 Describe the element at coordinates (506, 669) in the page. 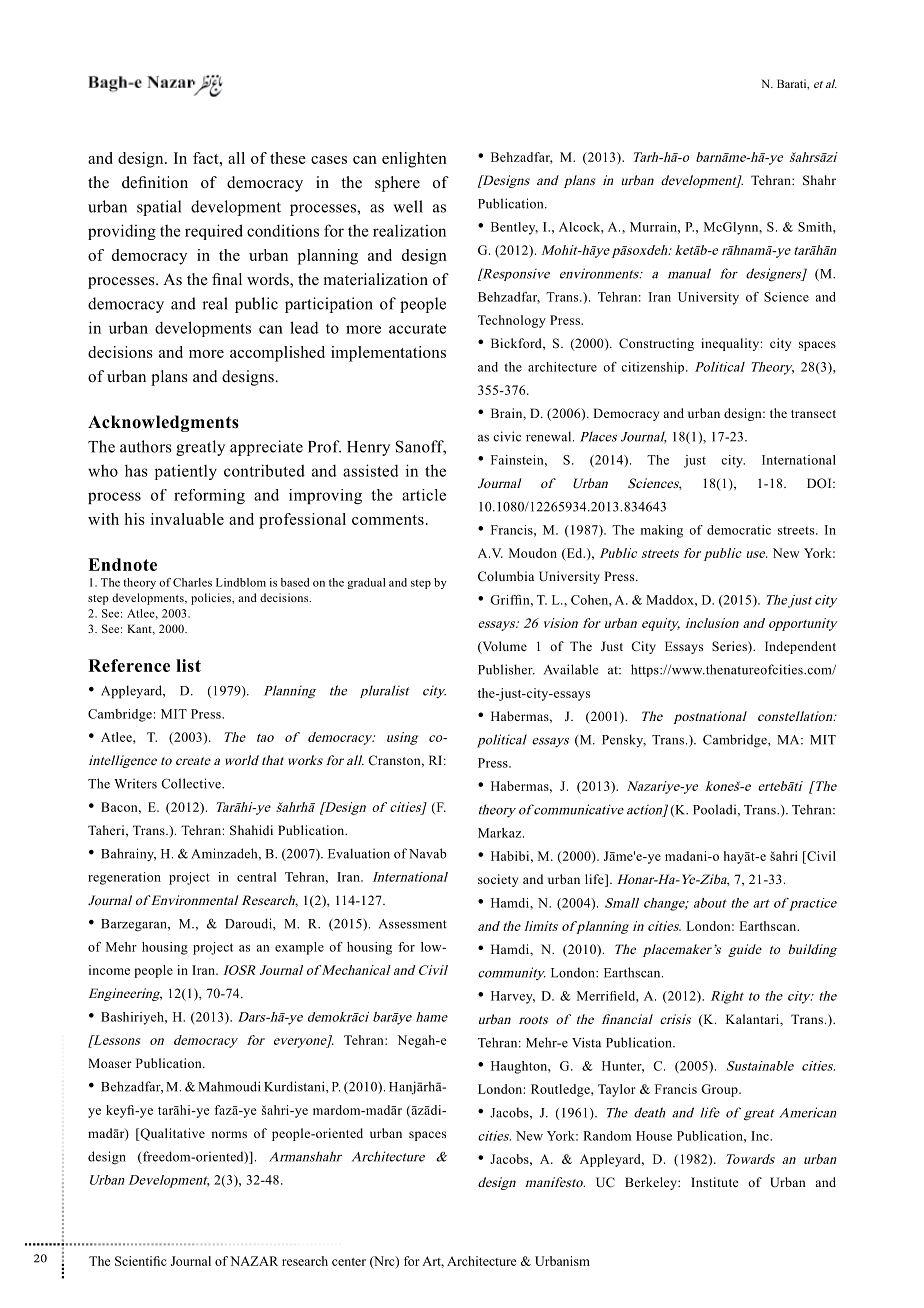

I see `Publisher` at that location.
